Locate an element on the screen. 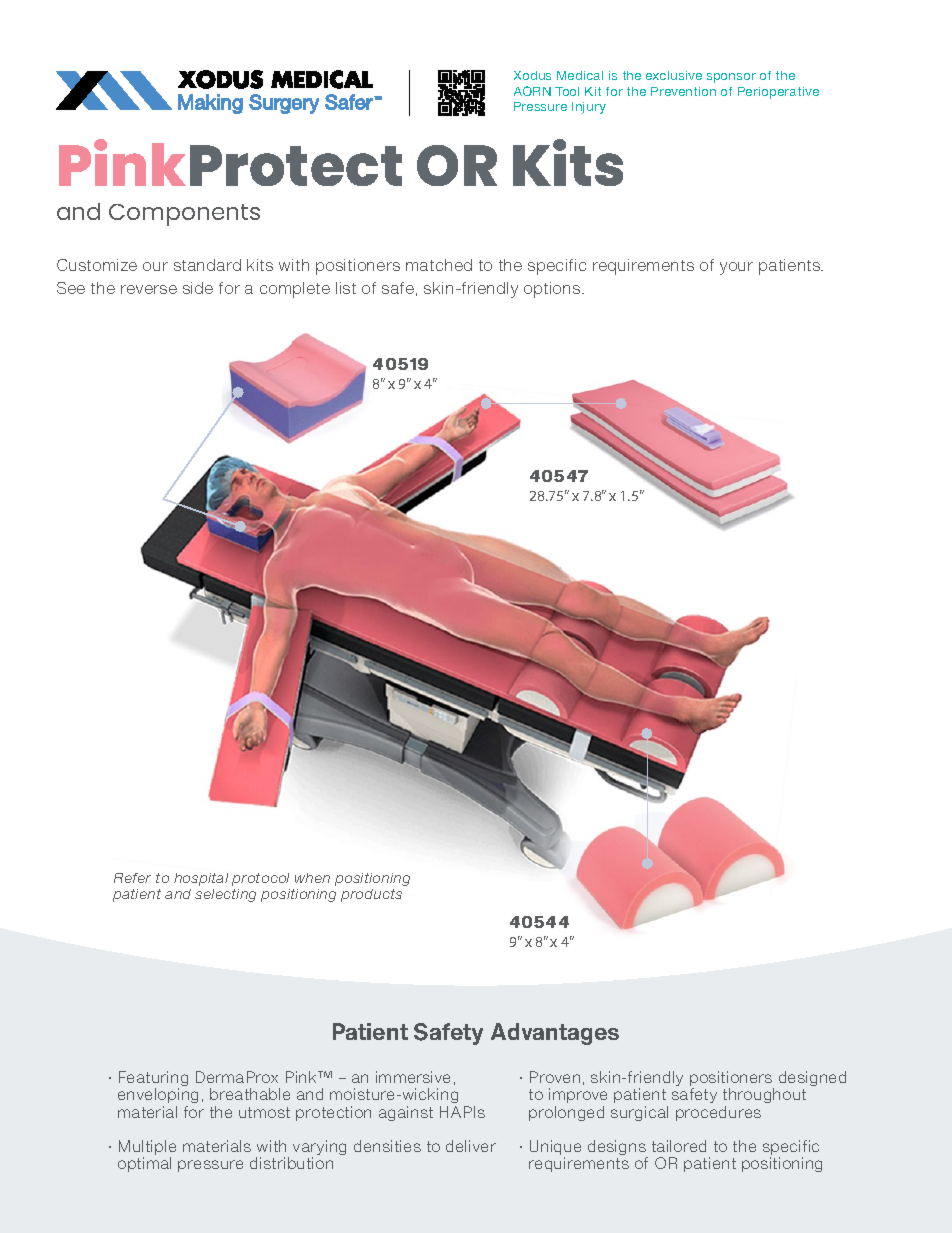  list is located at coordinates (346, 288).
